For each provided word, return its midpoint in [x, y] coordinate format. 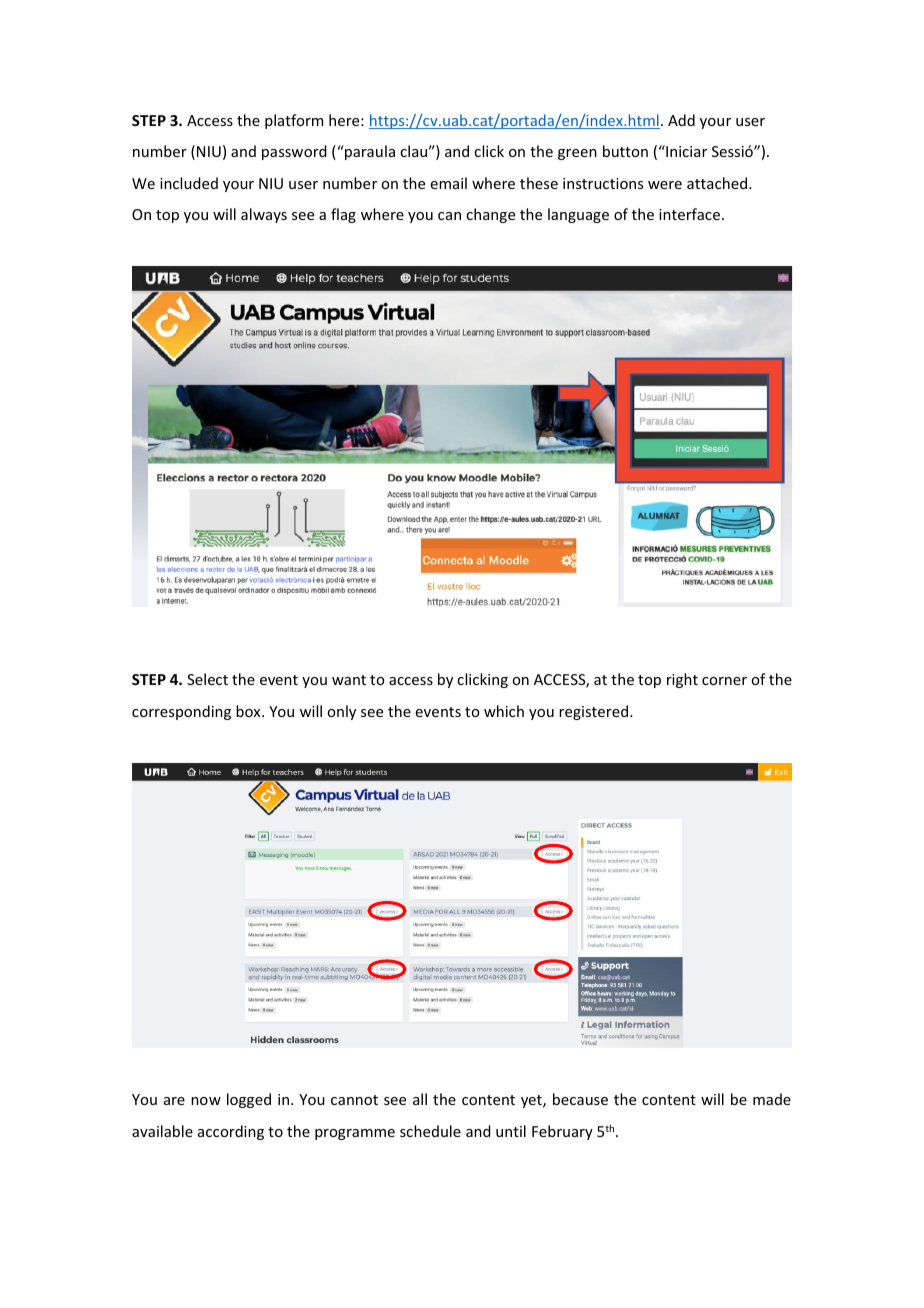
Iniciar [685, 151]
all [420, 1099]
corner [724, 681]
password [294, 152]
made [772, 1099]
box [249, 711]
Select [207, 679]
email [449, 183]
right [682, 680]
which [504, 711]
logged [249, 1100]
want [349, 680]
